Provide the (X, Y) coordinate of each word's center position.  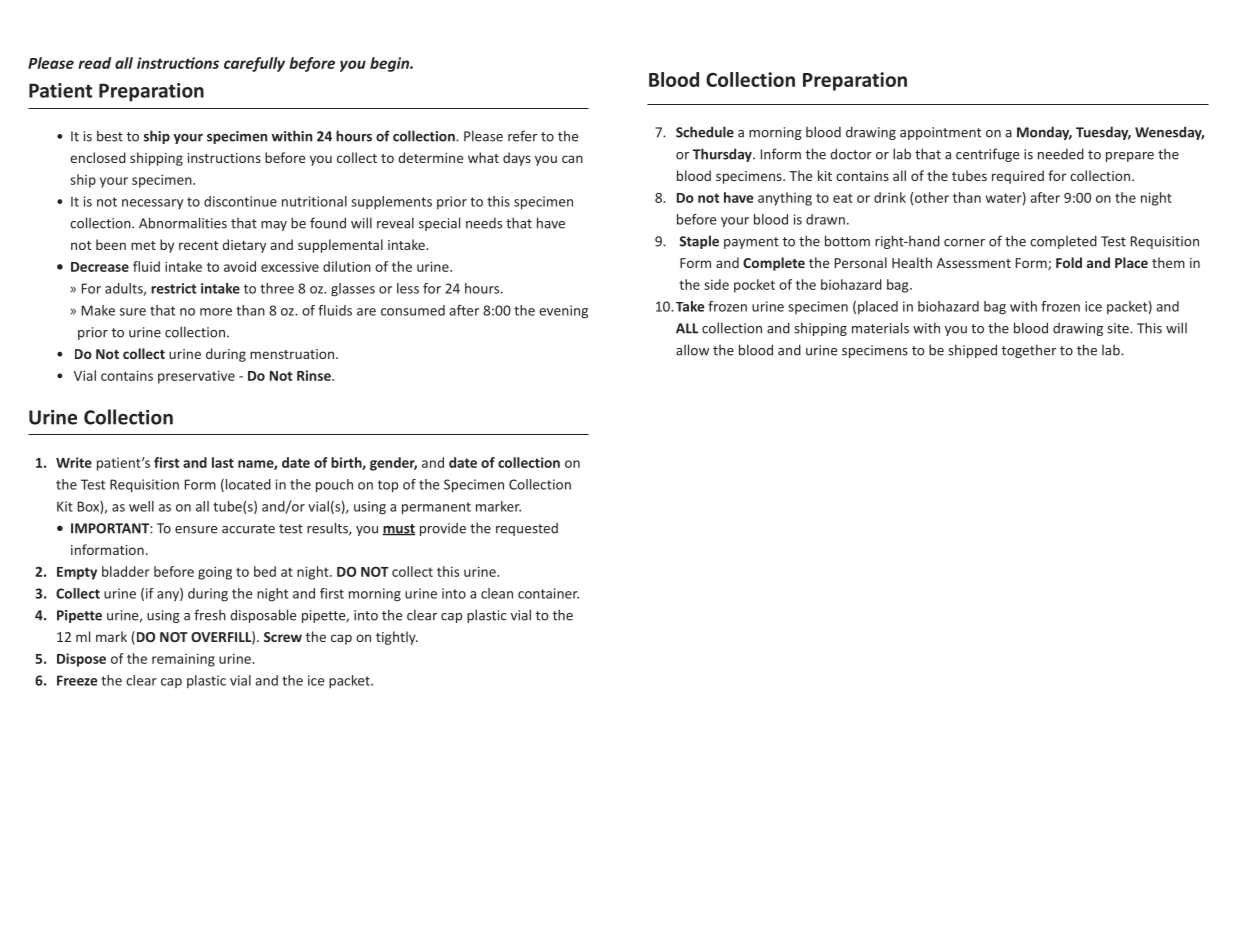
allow (692, 350)
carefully (254, 64)
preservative (196, 377)
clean (497, 593)
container (548, 593)
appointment (940, 133)
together (1029, 351)
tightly (397, 638)
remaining (183, 660)
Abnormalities (183, 223)
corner (964, 243)
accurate (248, 529)
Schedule (705, 132)
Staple (699, 242)
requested (527, 529)
